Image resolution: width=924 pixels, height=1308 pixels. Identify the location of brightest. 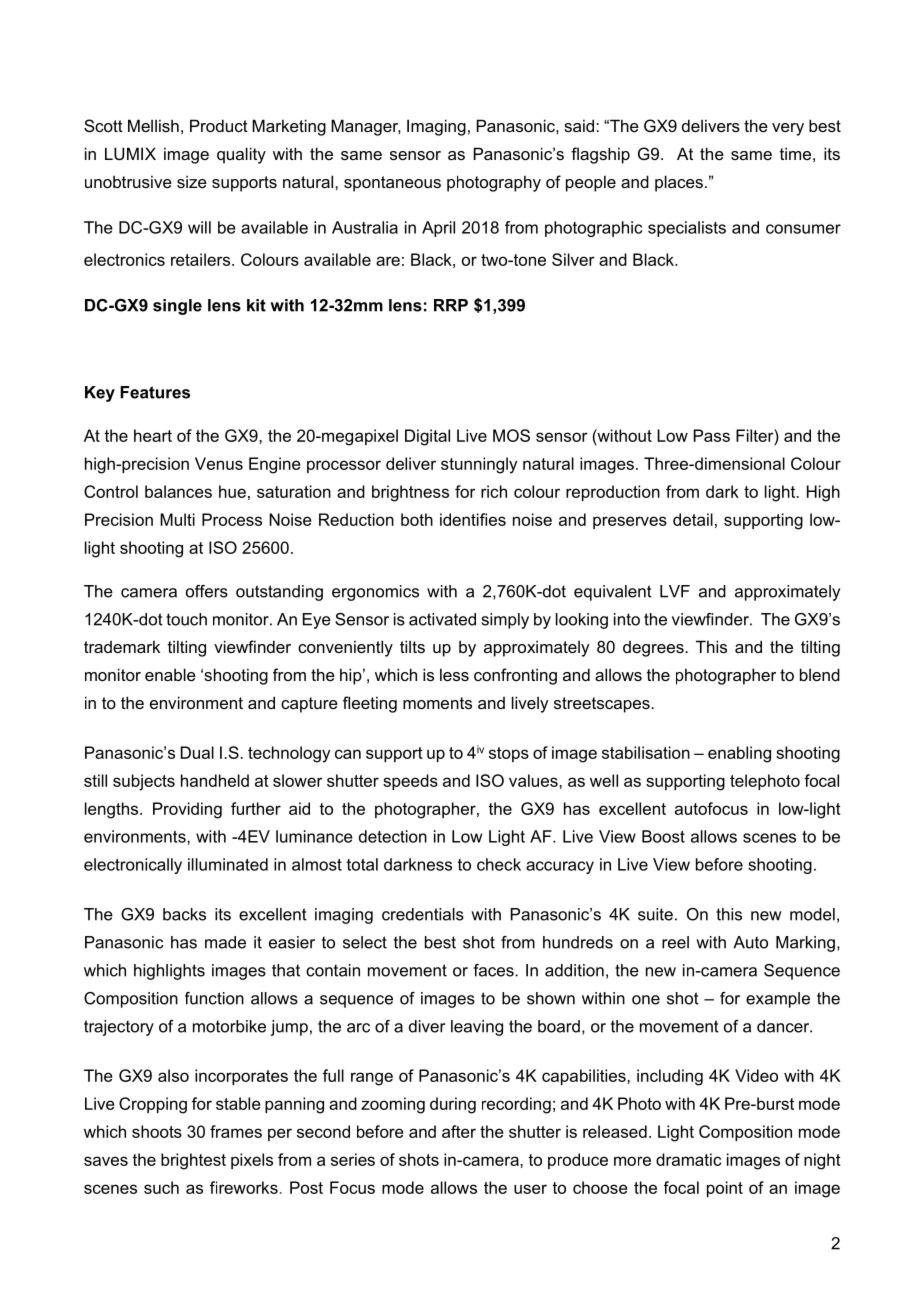
(193, 1161).
